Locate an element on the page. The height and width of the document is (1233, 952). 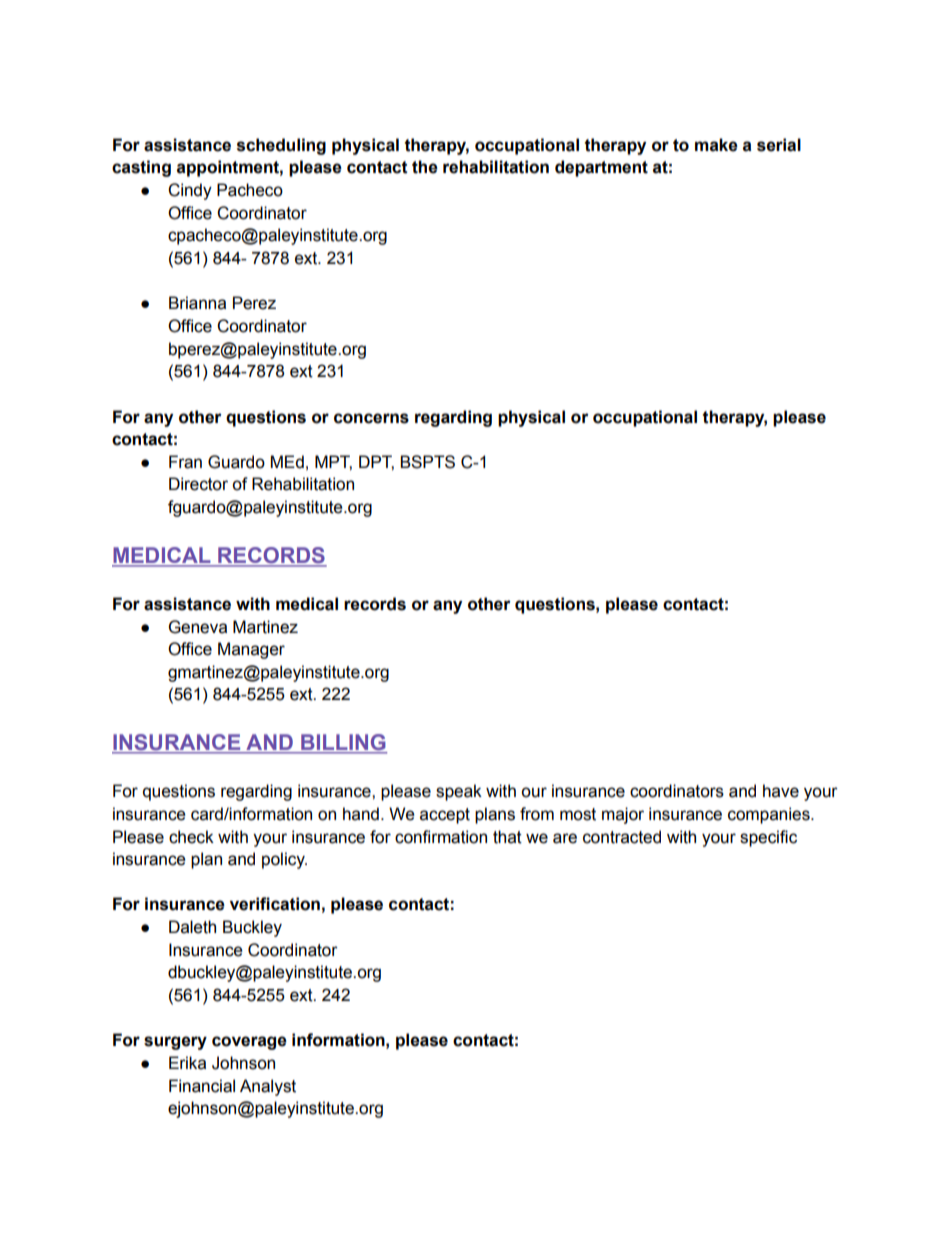
concerns is located at coordinates (371, 418).
